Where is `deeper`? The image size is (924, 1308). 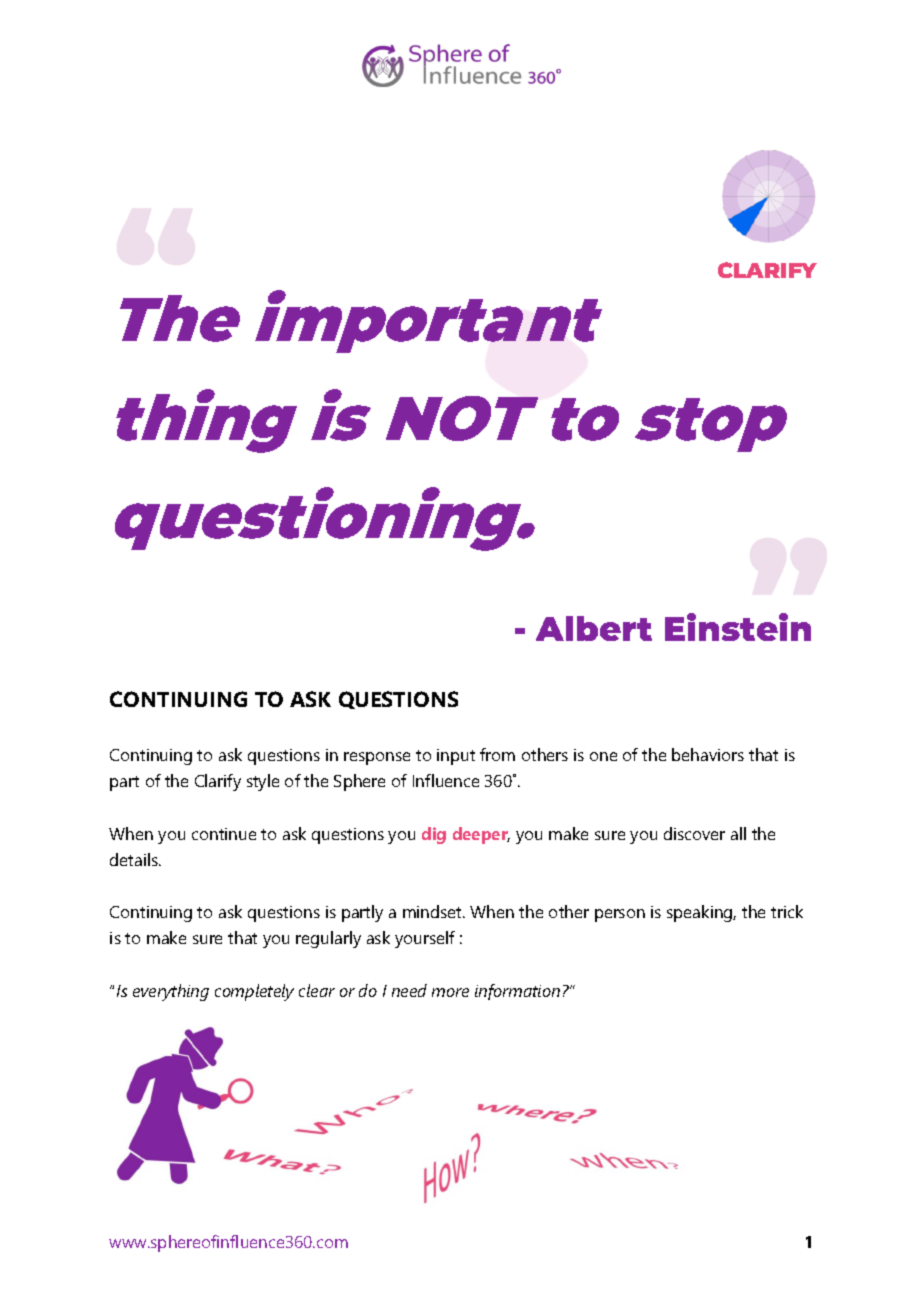 deeper is located at coordinates (481, 835).
